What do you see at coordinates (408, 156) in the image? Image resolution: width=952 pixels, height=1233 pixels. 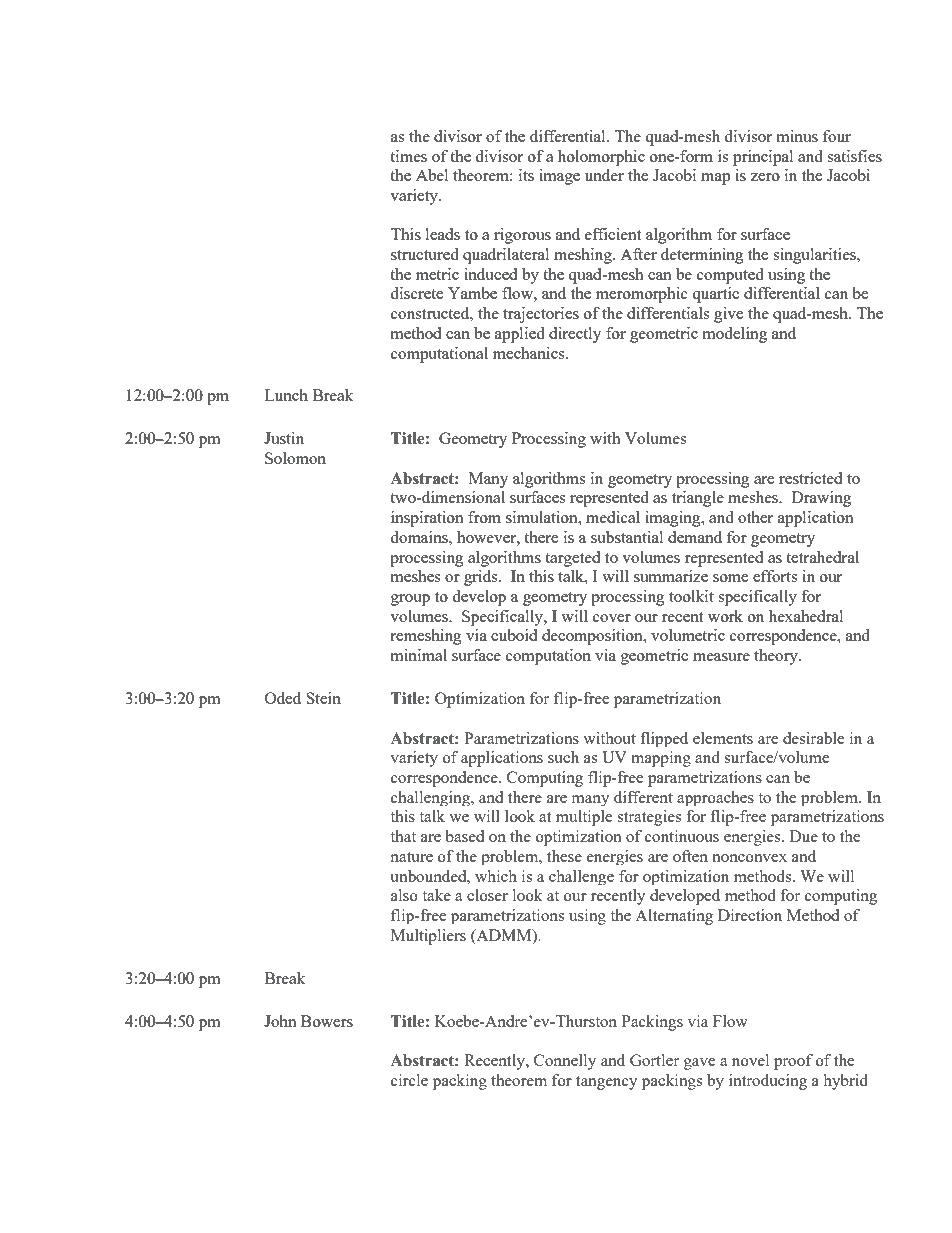 I see `times` at bounding box center [408, 156].
